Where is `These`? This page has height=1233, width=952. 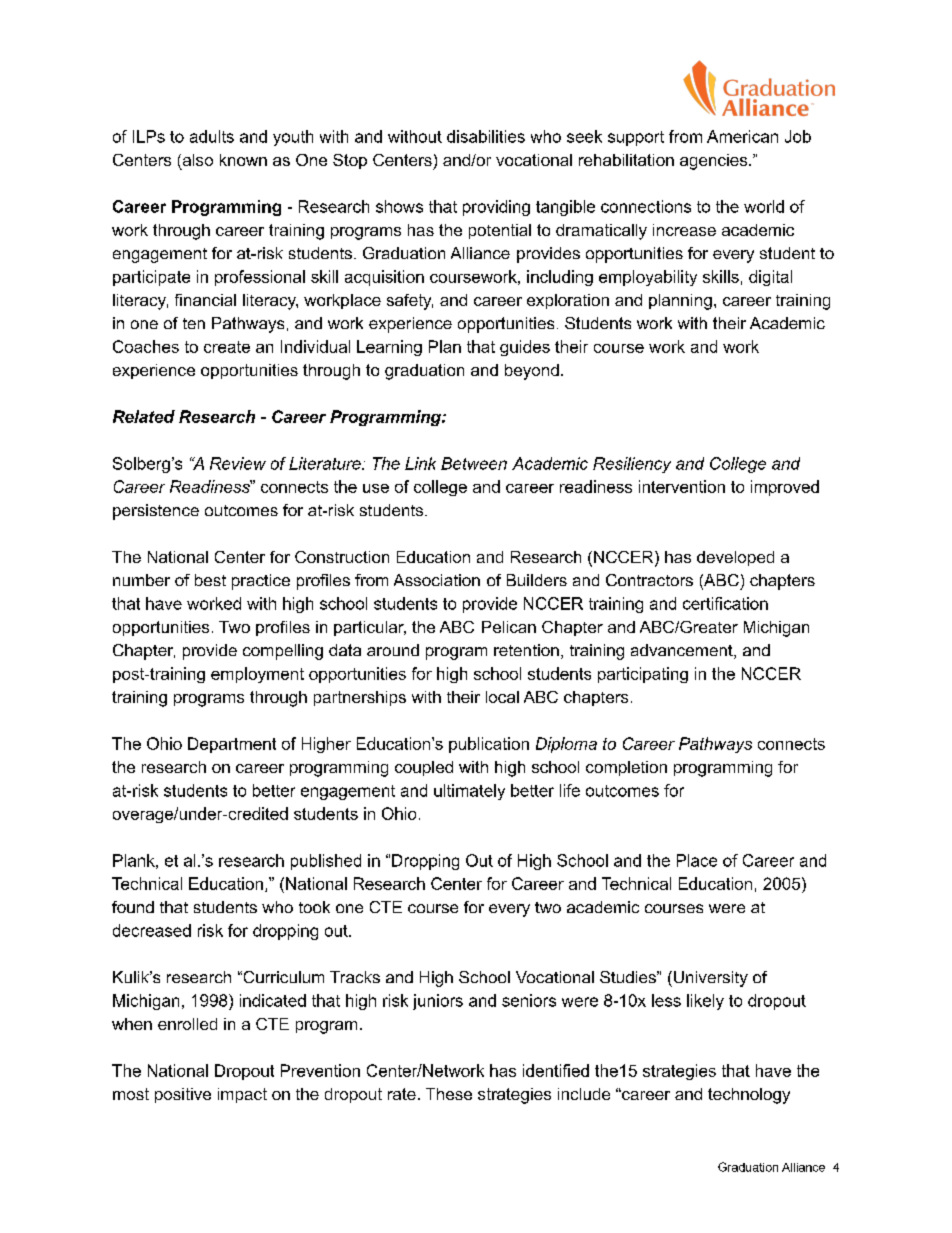 These is located at coordinates (449, 1094).
